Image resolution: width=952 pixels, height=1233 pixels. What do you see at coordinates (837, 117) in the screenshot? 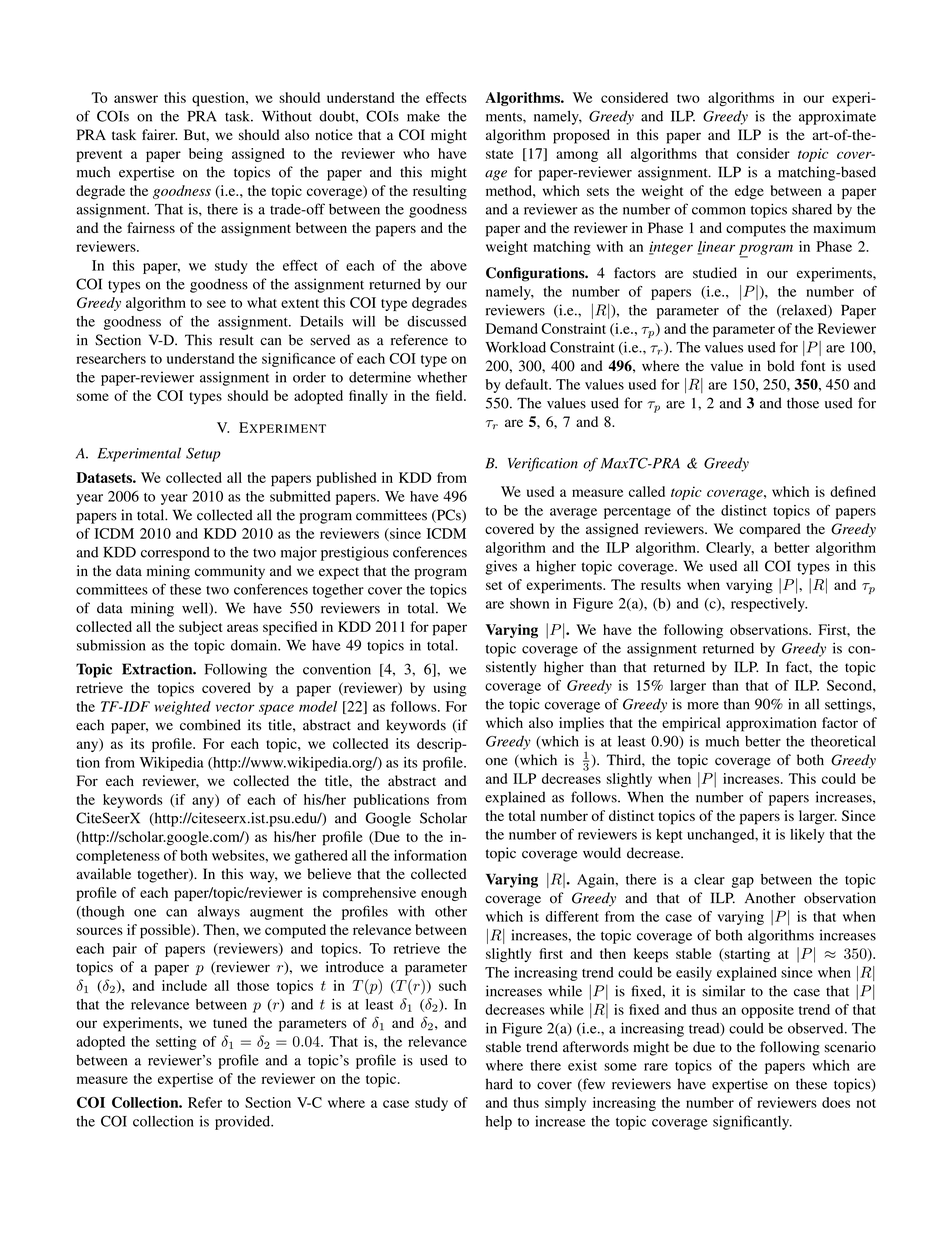
I see `approximate` at bounding box center [837, 117].
